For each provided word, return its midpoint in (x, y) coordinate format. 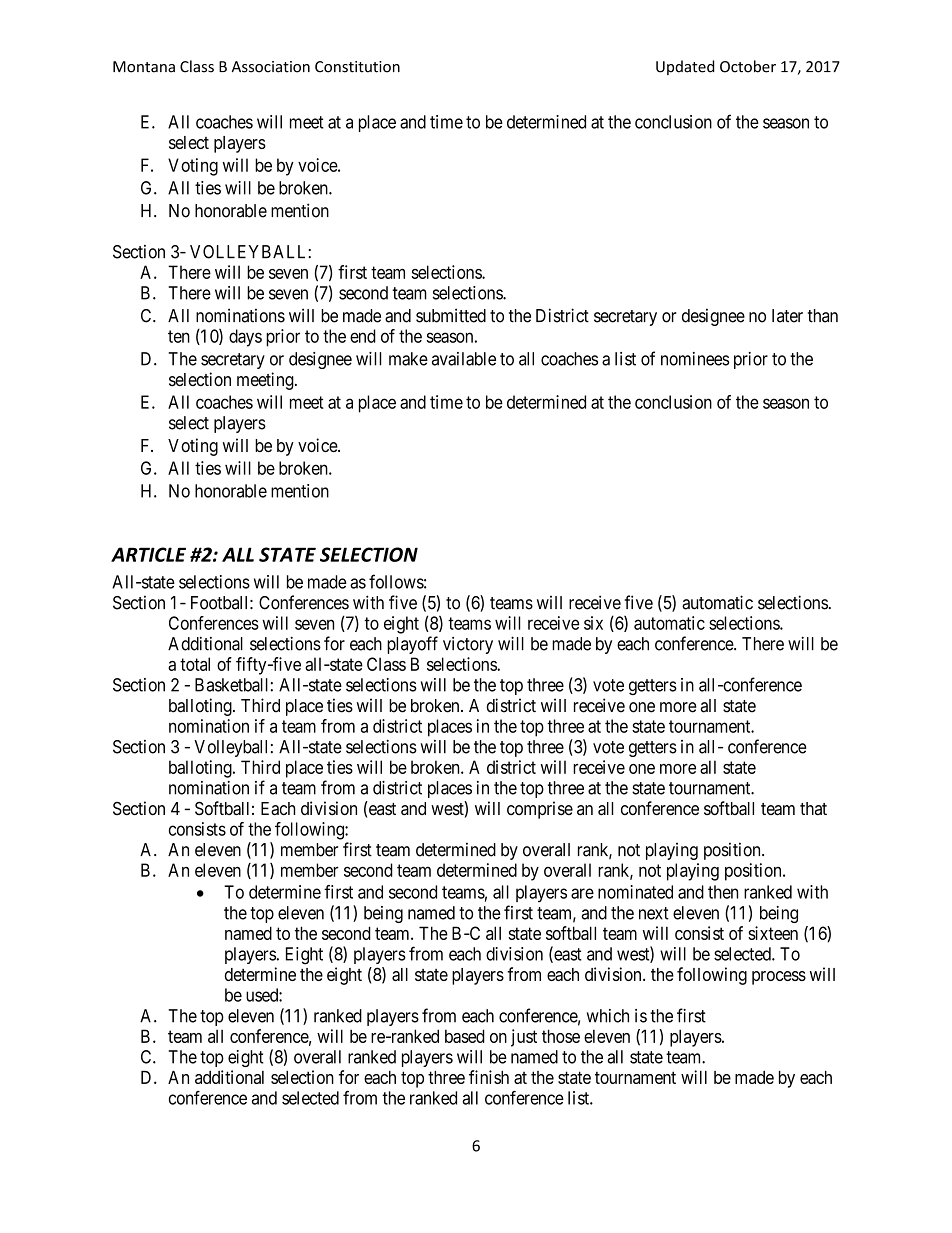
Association (271, 67)
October (748, 66)
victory (468, 645)
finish (489, 1077)
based (465, 1036)
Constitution (357, 67)
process (779, 978)
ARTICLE (148, 554)
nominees (695, 359)
